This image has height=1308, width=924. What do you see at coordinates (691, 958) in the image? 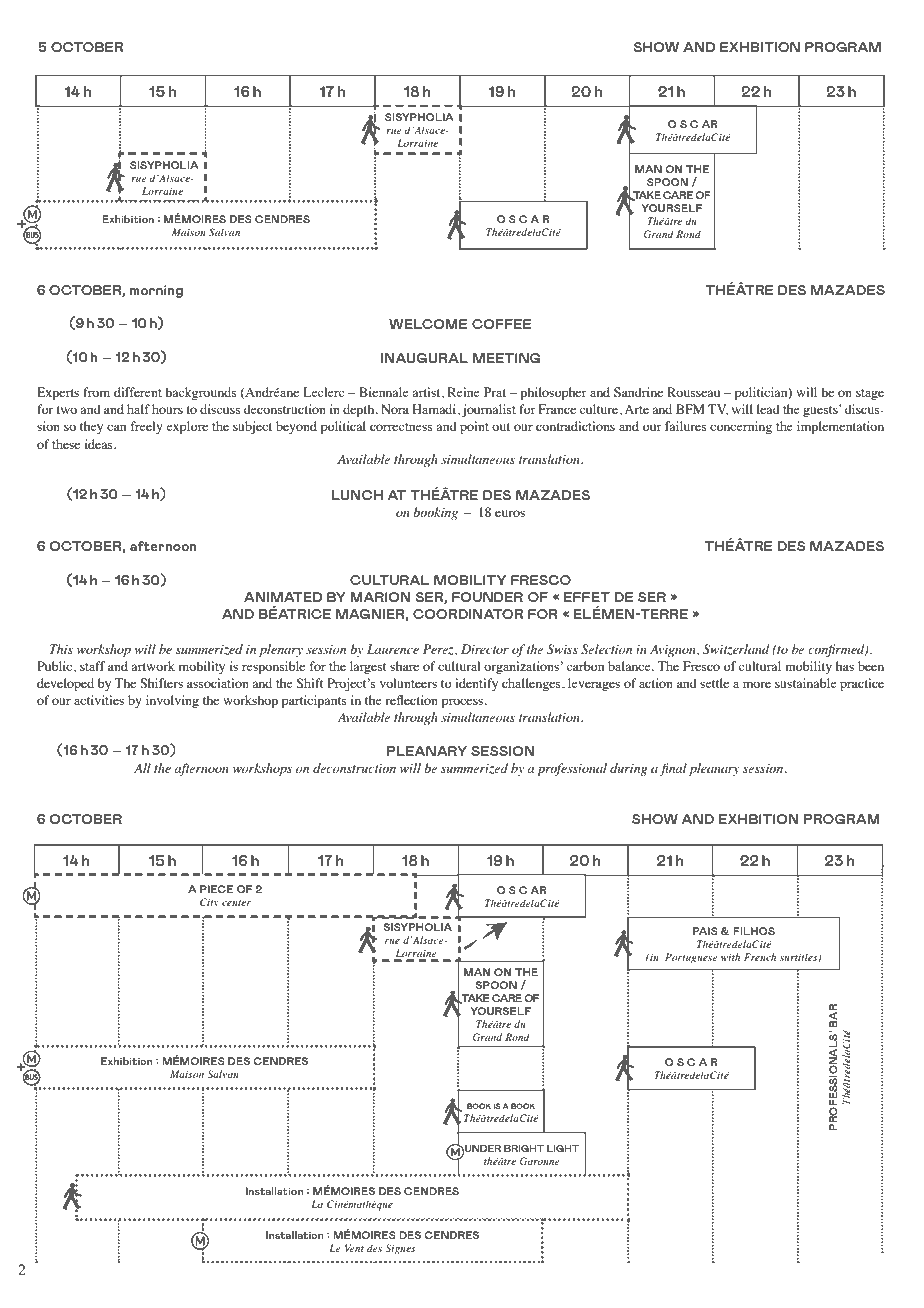
I see `Portuguese` at bounding box center [691, 958].
